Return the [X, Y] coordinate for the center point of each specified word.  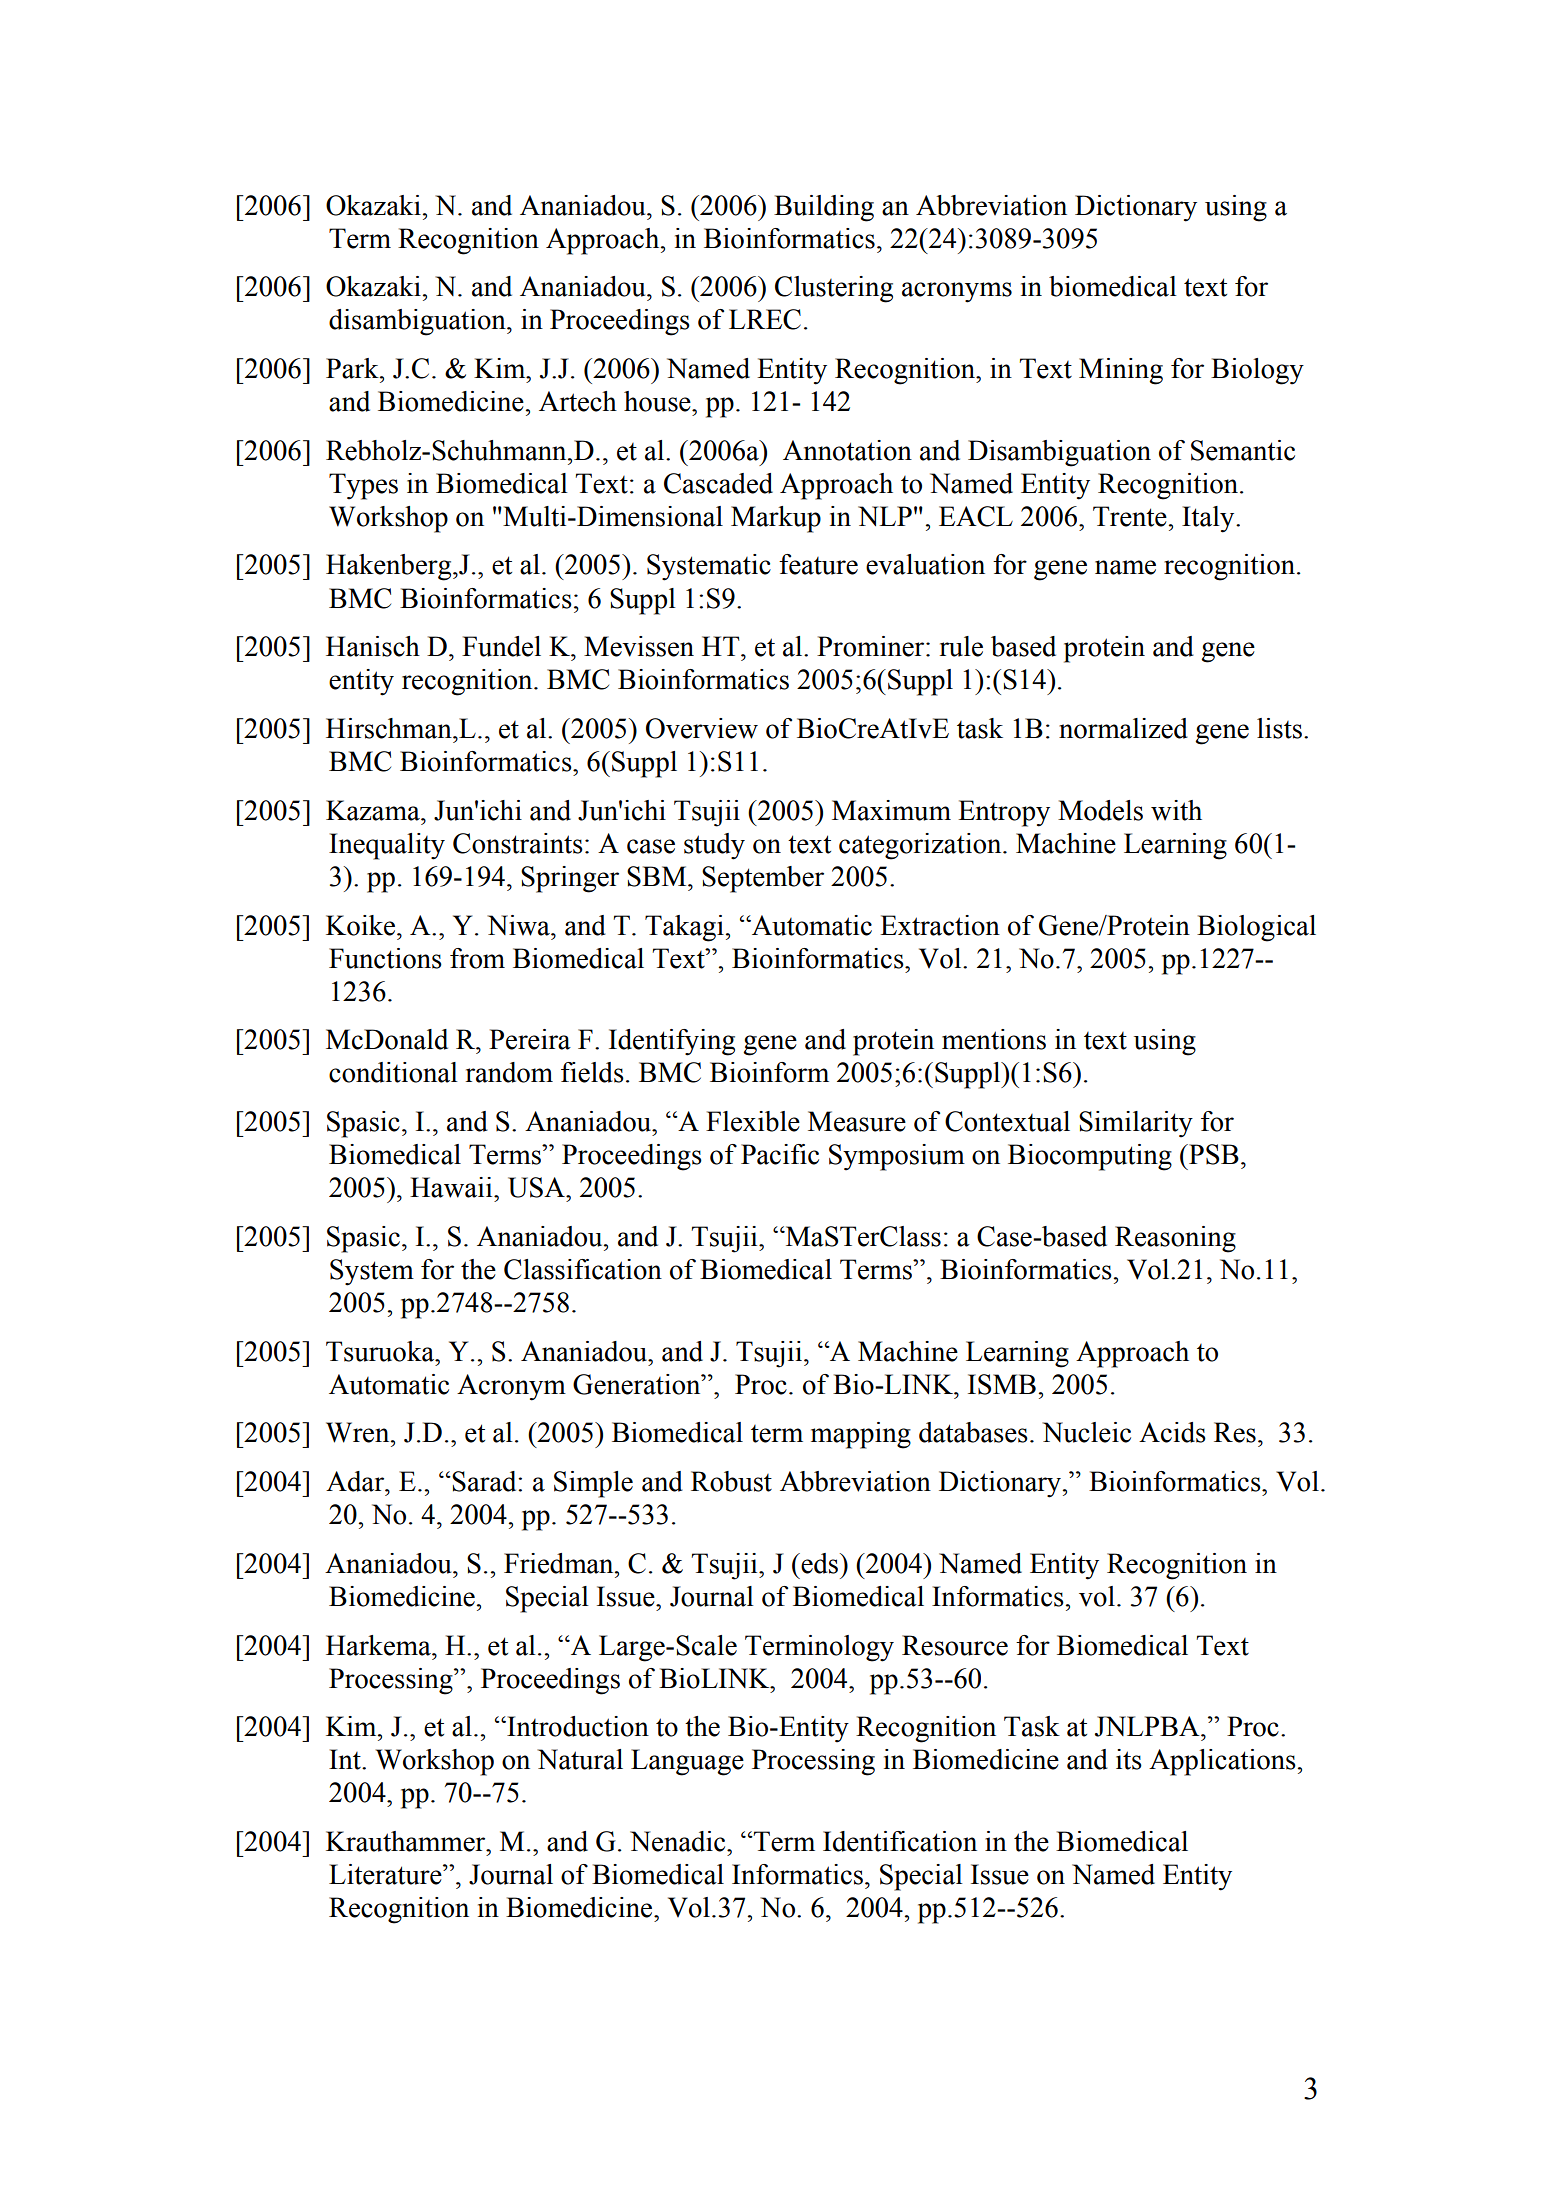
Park [353, 368]
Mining [1121, 371]
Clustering [834, 289]
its [1129, 1759]
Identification [900, 1841]
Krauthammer [407, 1841]
